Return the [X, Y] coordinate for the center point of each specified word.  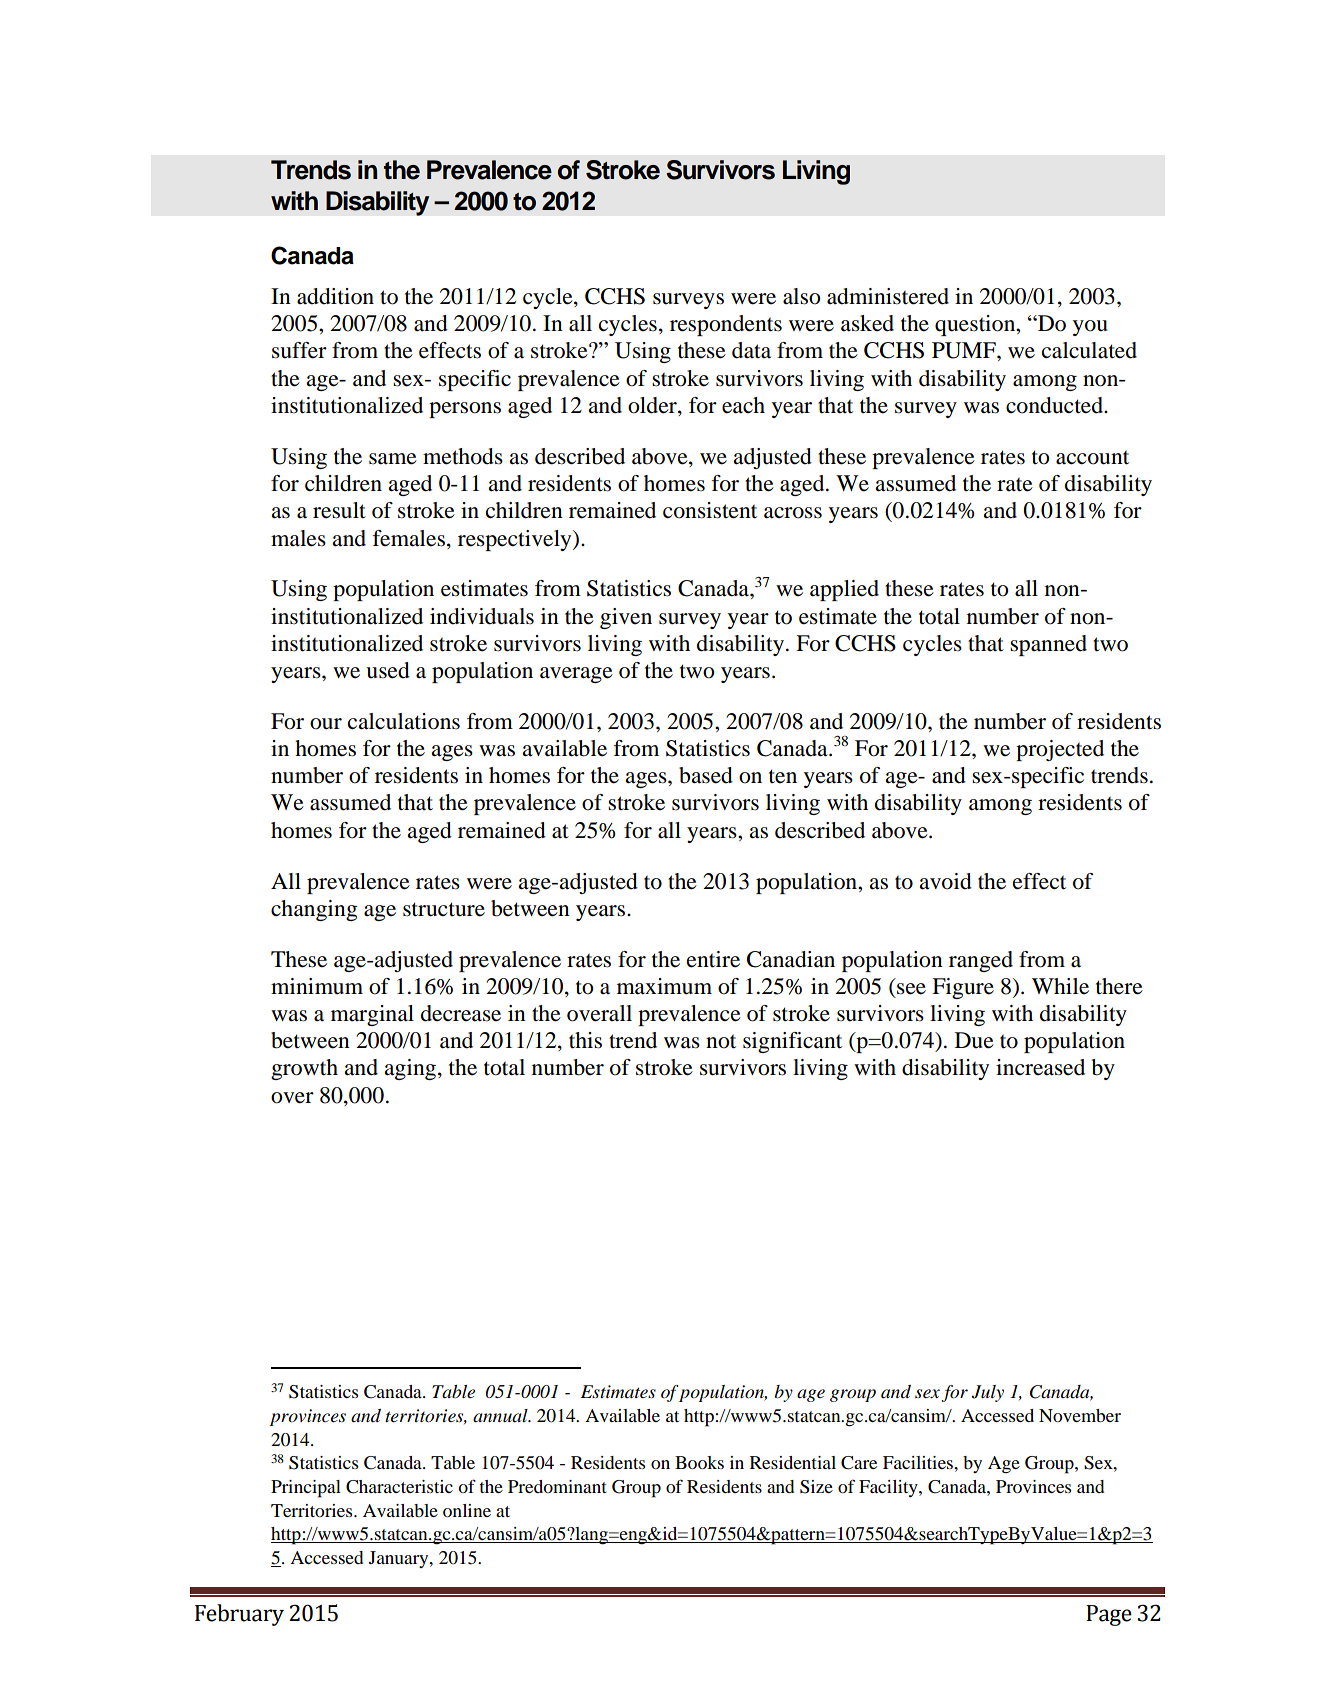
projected [1060, 750]
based [706, 775]
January [400, 1559]
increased [1040, 1067]
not [721, 1042]
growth [304, 1069]
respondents [726, 325]
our [326, 724]
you [1090, 328]
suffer [299, 350]
